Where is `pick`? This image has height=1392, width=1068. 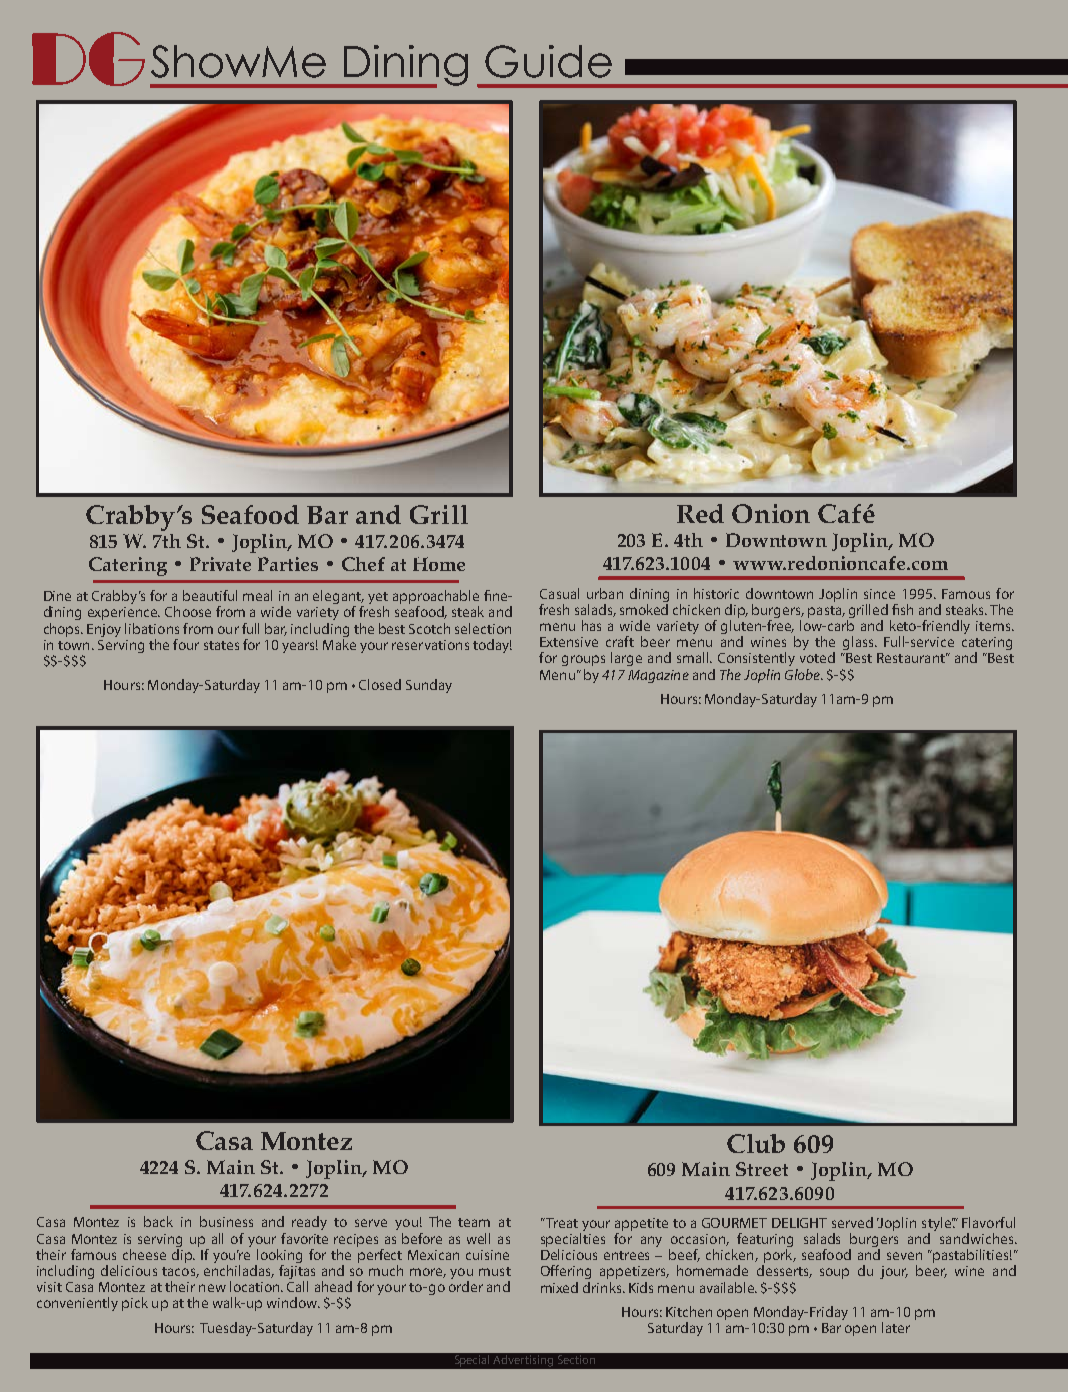
pick is located at coordinates (135, 1304).
